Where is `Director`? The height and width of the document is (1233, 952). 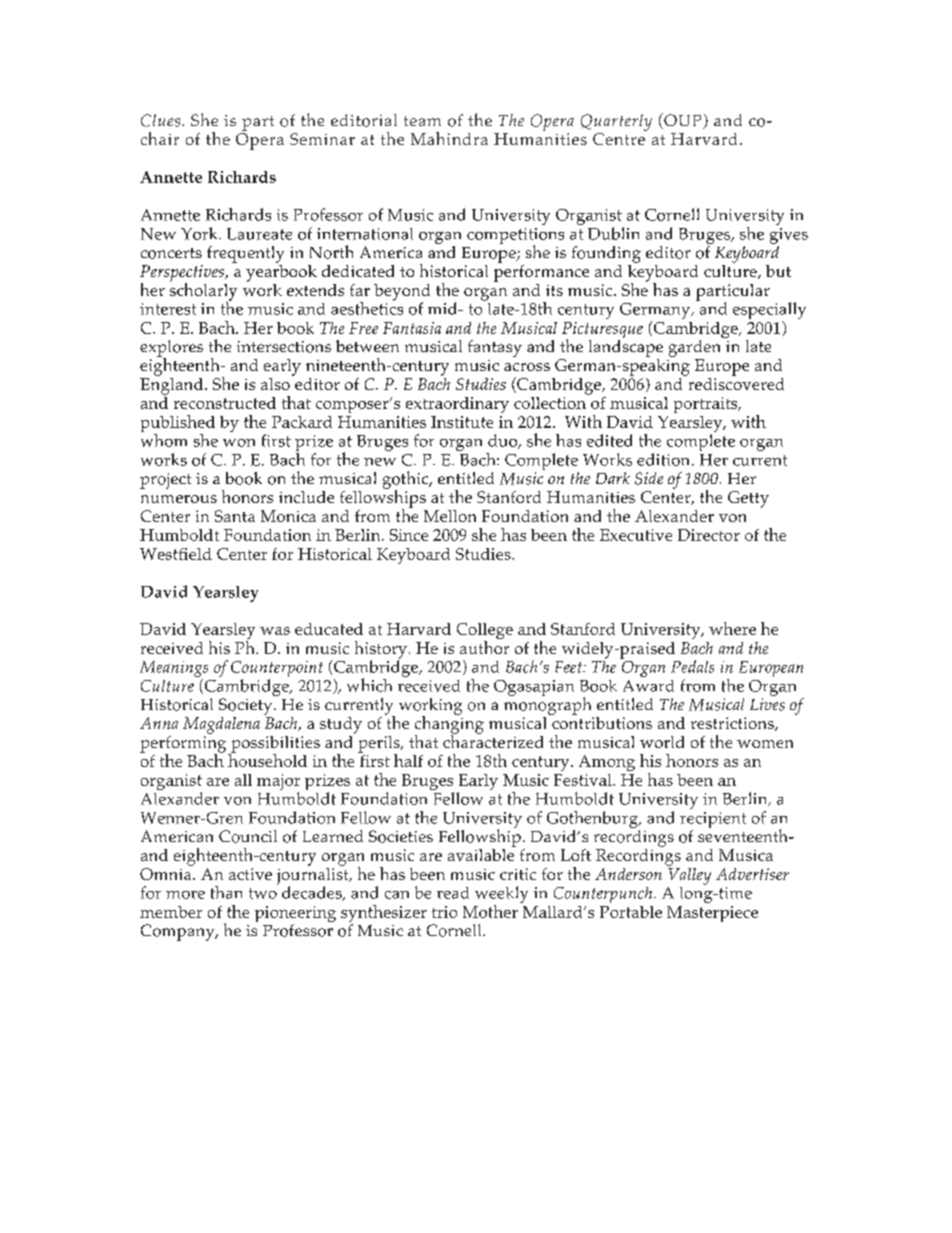 Director is located at coordinates (709, 535).
